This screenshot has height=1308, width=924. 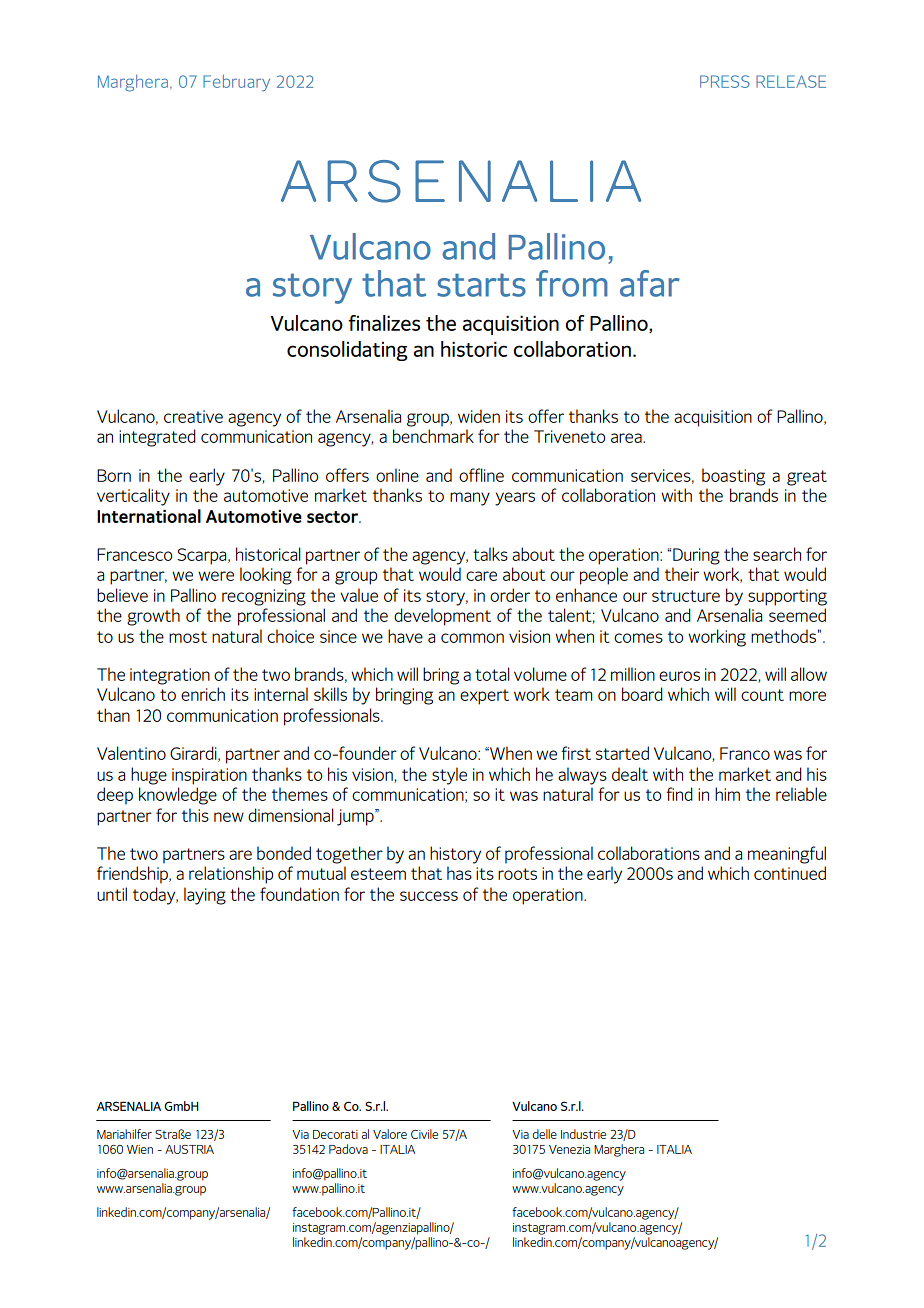 I want to click on development, so click(x=442, y=617).
